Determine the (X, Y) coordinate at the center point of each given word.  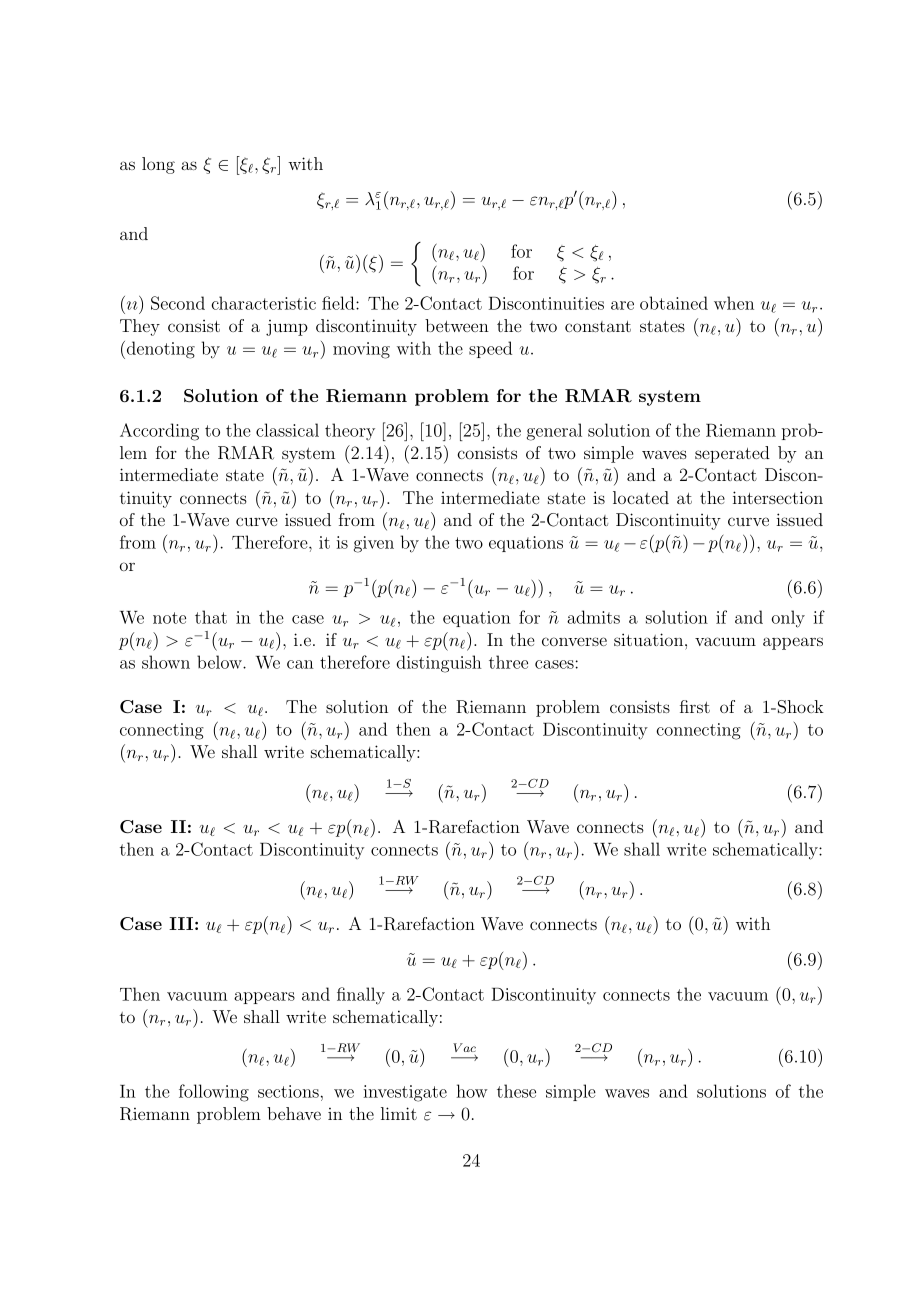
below (220, 662)
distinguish (439, 664)
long (158, 165)
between (457, 325)
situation (650, 639)
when (734, 303)
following (214, 1093)
